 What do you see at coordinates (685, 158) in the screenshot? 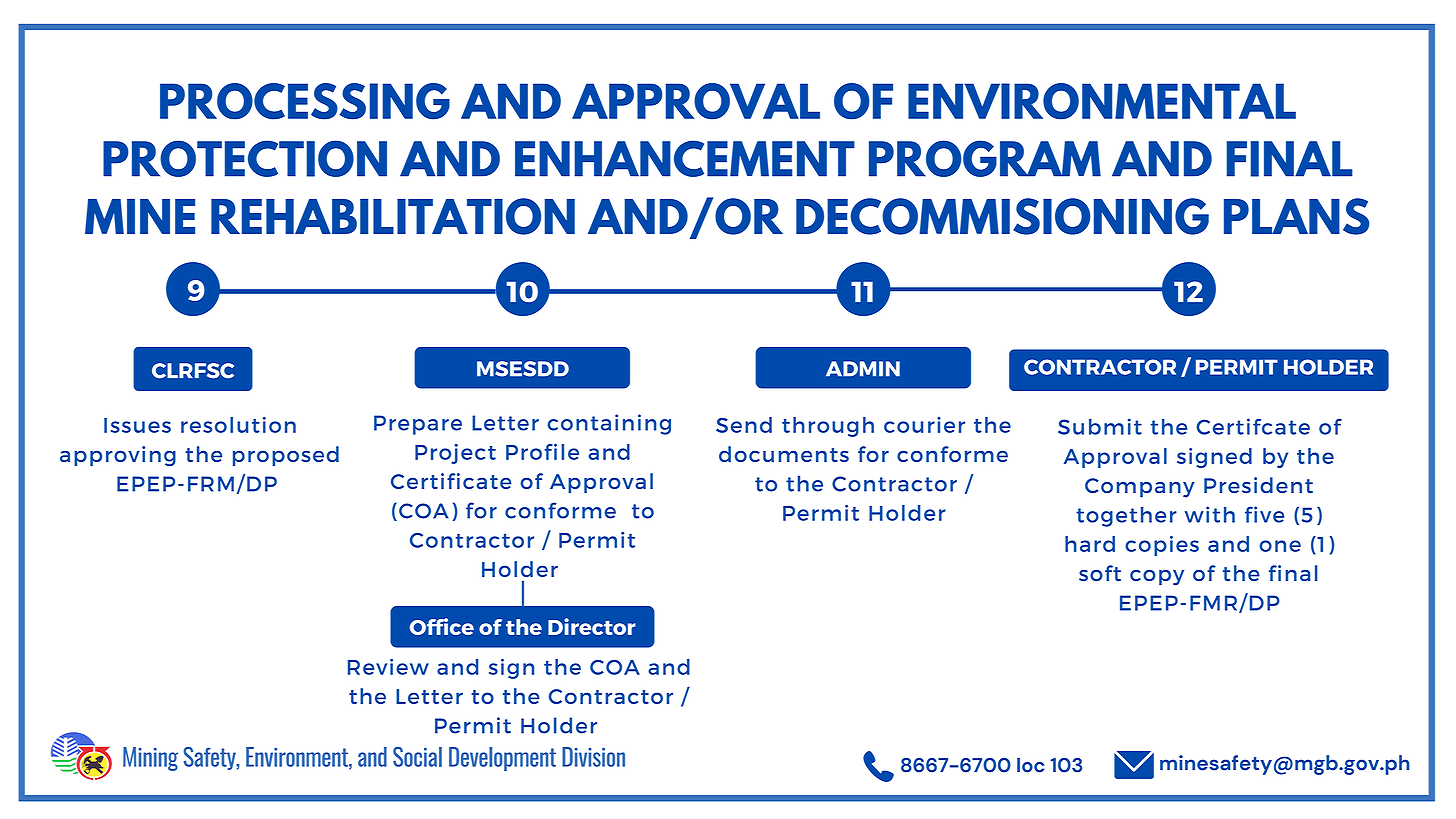
I see `ENHANCEMENT` at bounding box center [685, 158].
